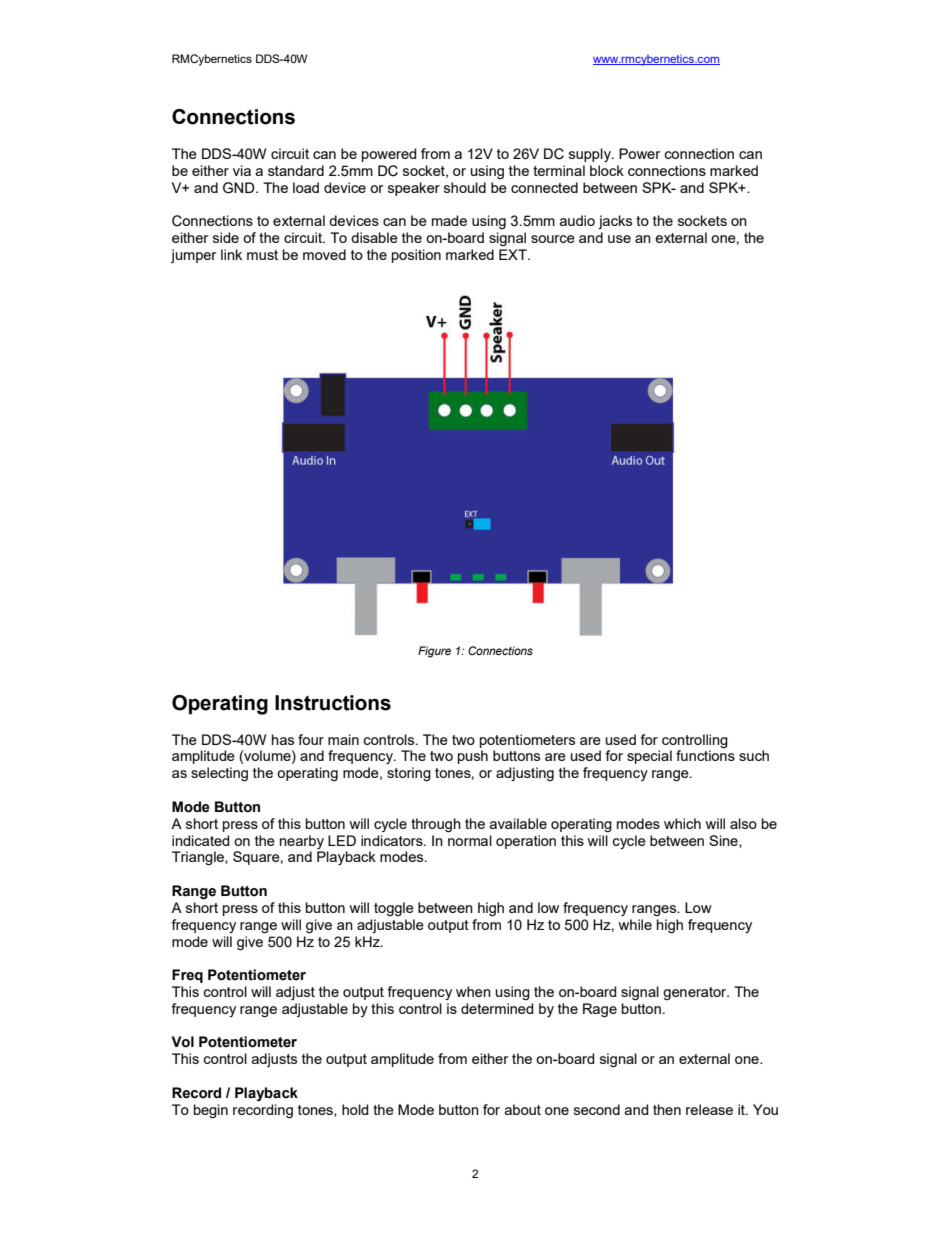 The image size is (952, 1233). What do you see at coordinates (473, 757) in the document?
I see `push` at bounding box center [473, 757].
